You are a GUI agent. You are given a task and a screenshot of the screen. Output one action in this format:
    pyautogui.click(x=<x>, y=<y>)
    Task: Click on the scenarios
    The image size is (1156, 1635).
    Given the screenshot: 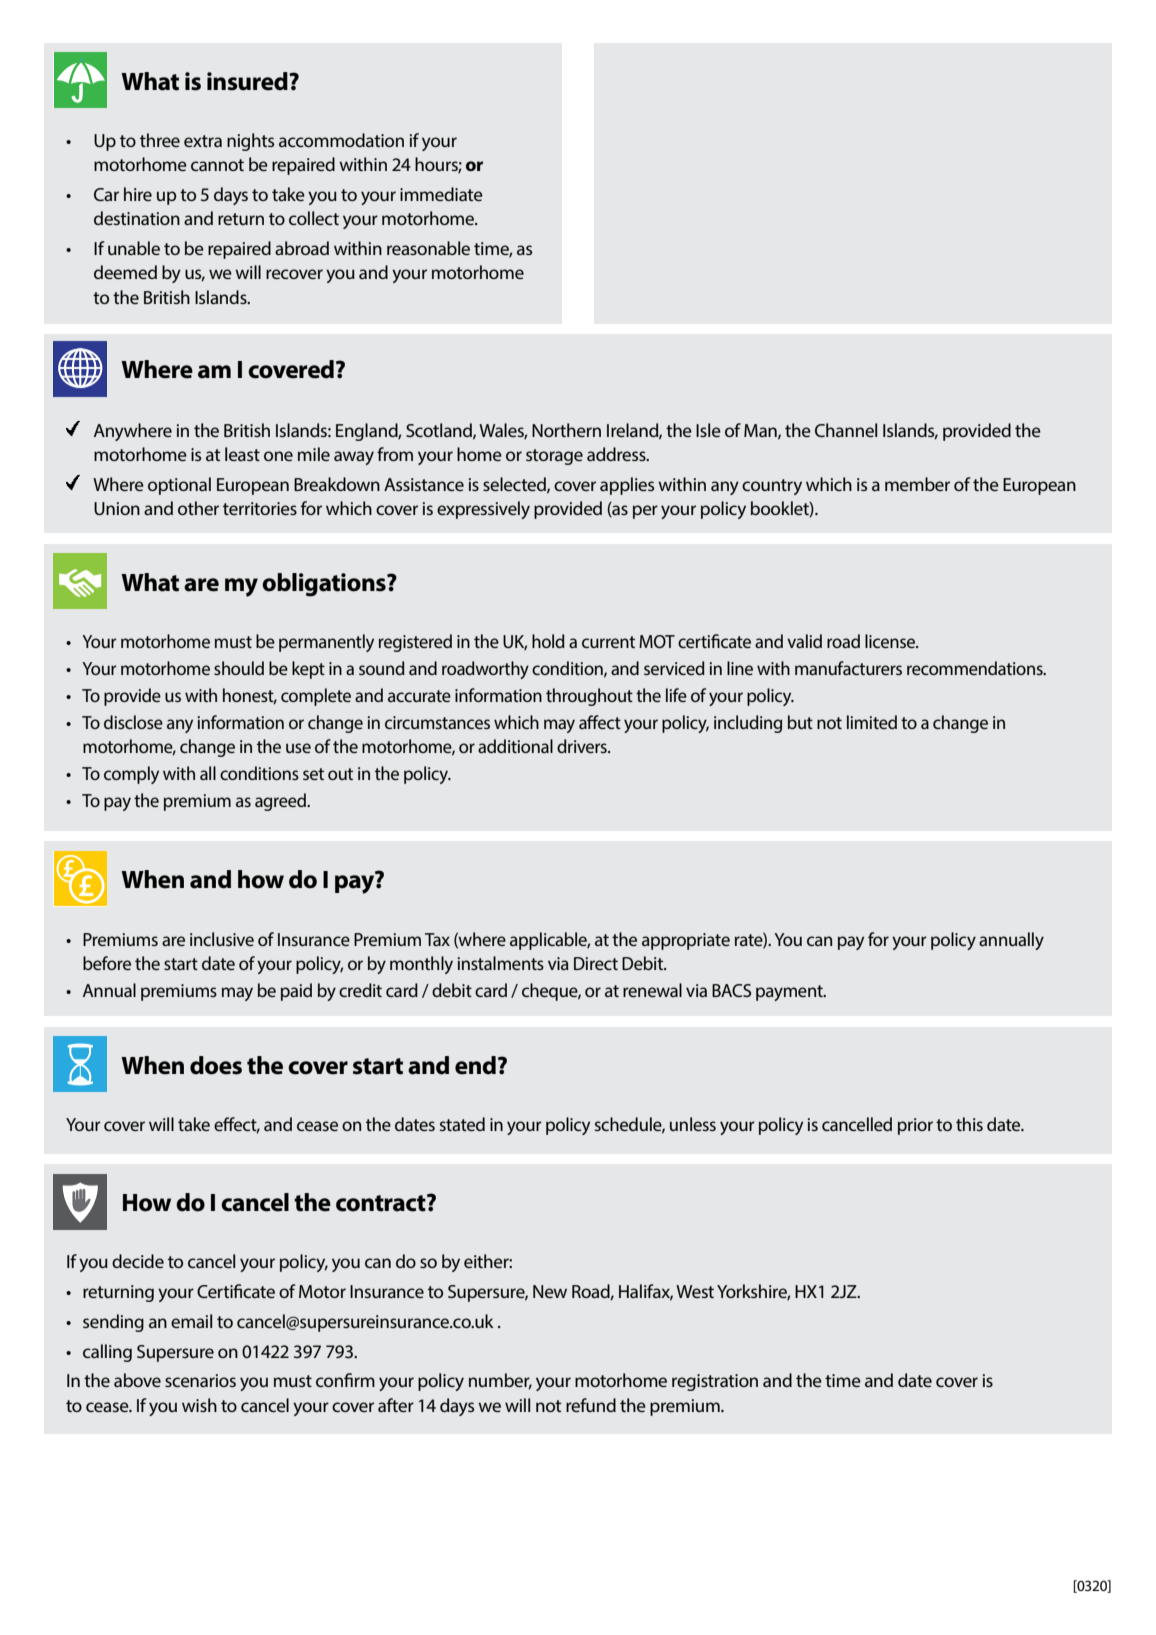 What is the action you would take?
    pyautogui.click(x=200, y=1380)
